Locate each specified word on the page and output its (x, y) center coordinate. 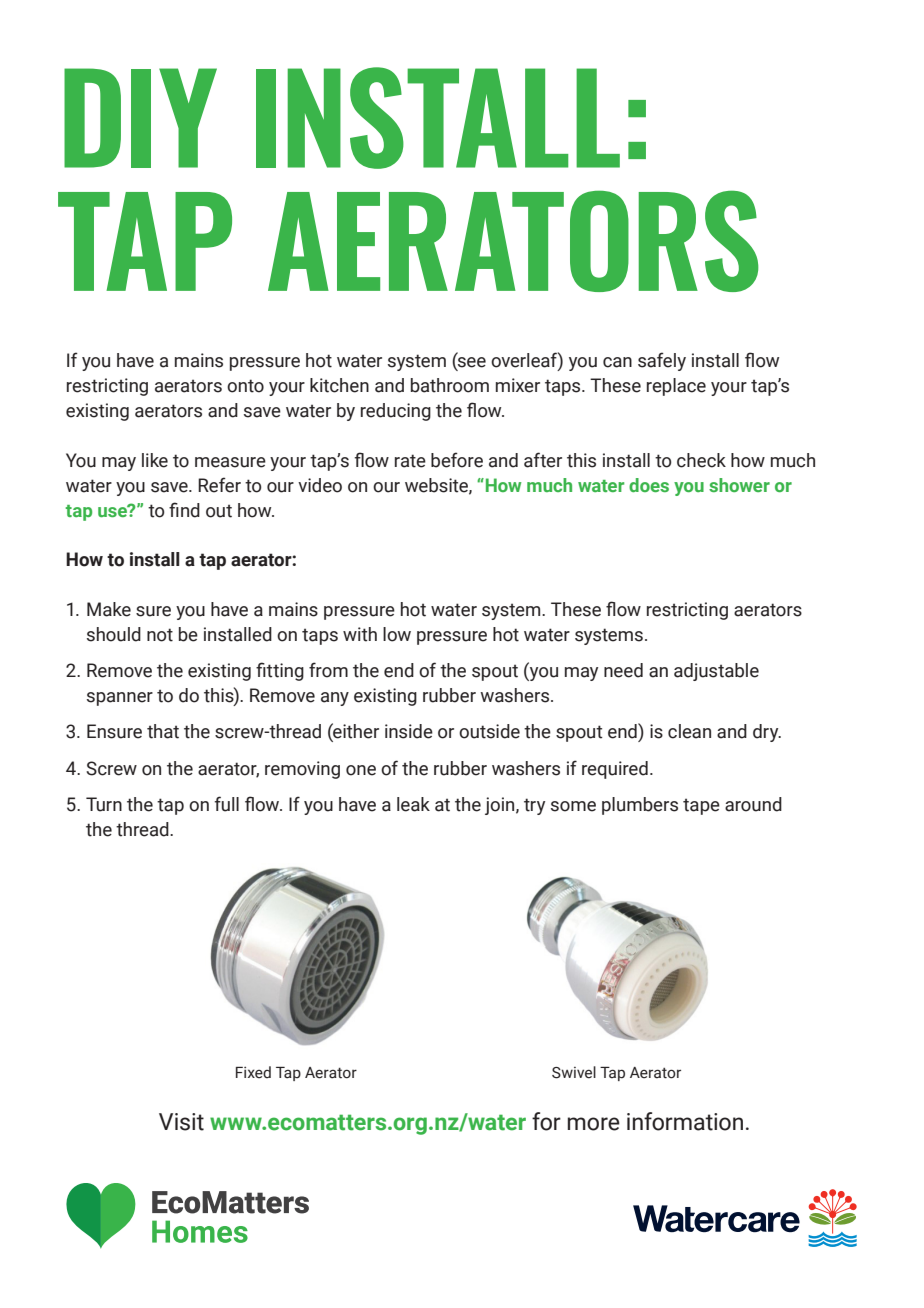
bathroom (450, 385)
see (471, 363)
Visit (181, 1122)
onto (245, 386)
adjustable (716, 672)
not (160, 635)
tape (701, 806)
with (360, 634)
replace (676, 387)
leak (413, 804)
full (227, 804)
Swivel (574, 1072)
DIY (140, 118)
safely (662, 361)
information (685, 1121)
